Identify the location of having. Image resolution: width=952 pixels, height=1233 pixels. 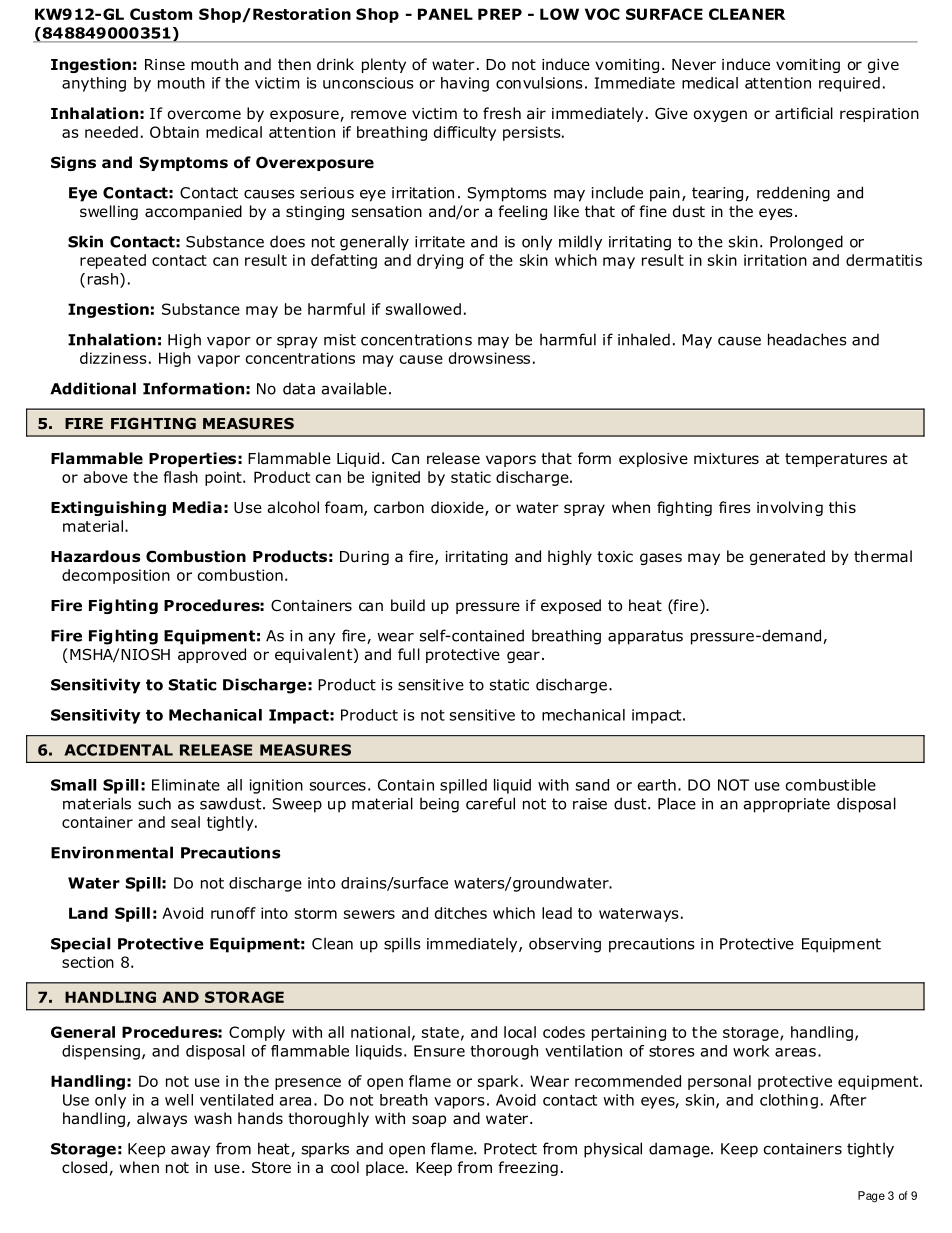
(465, 84).
